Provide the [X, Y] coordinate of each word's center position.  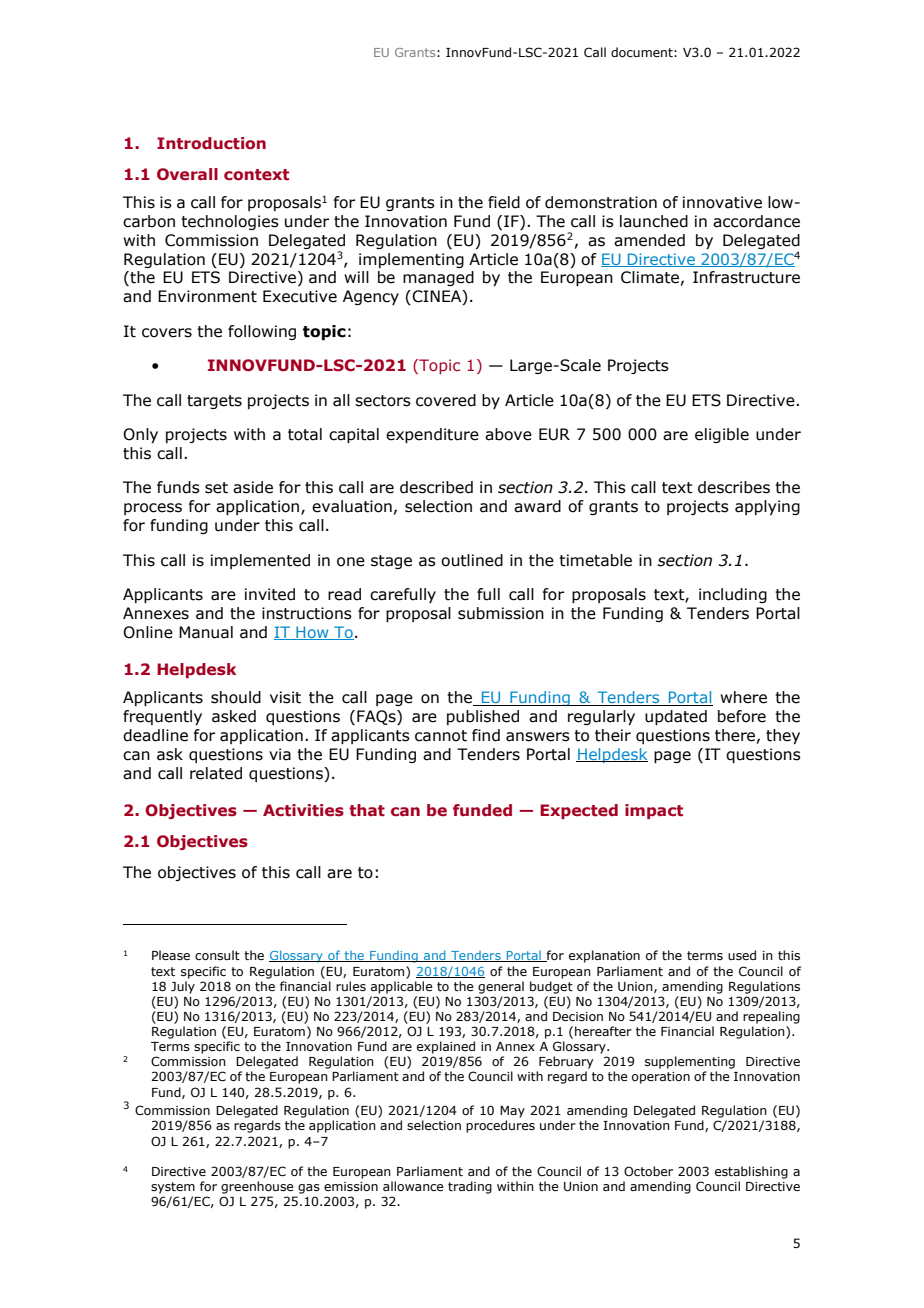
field [504, 202]
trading [470, 1187]
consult [217, 955]
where [743, 697]
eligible [722, 435]
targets [214, 402]
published [483, 717]
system [173, 1188]
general [501, 987]
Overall [187, 174]
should [236, 697]
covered [446, 400]
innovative [722, 202]
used [742, 955]
